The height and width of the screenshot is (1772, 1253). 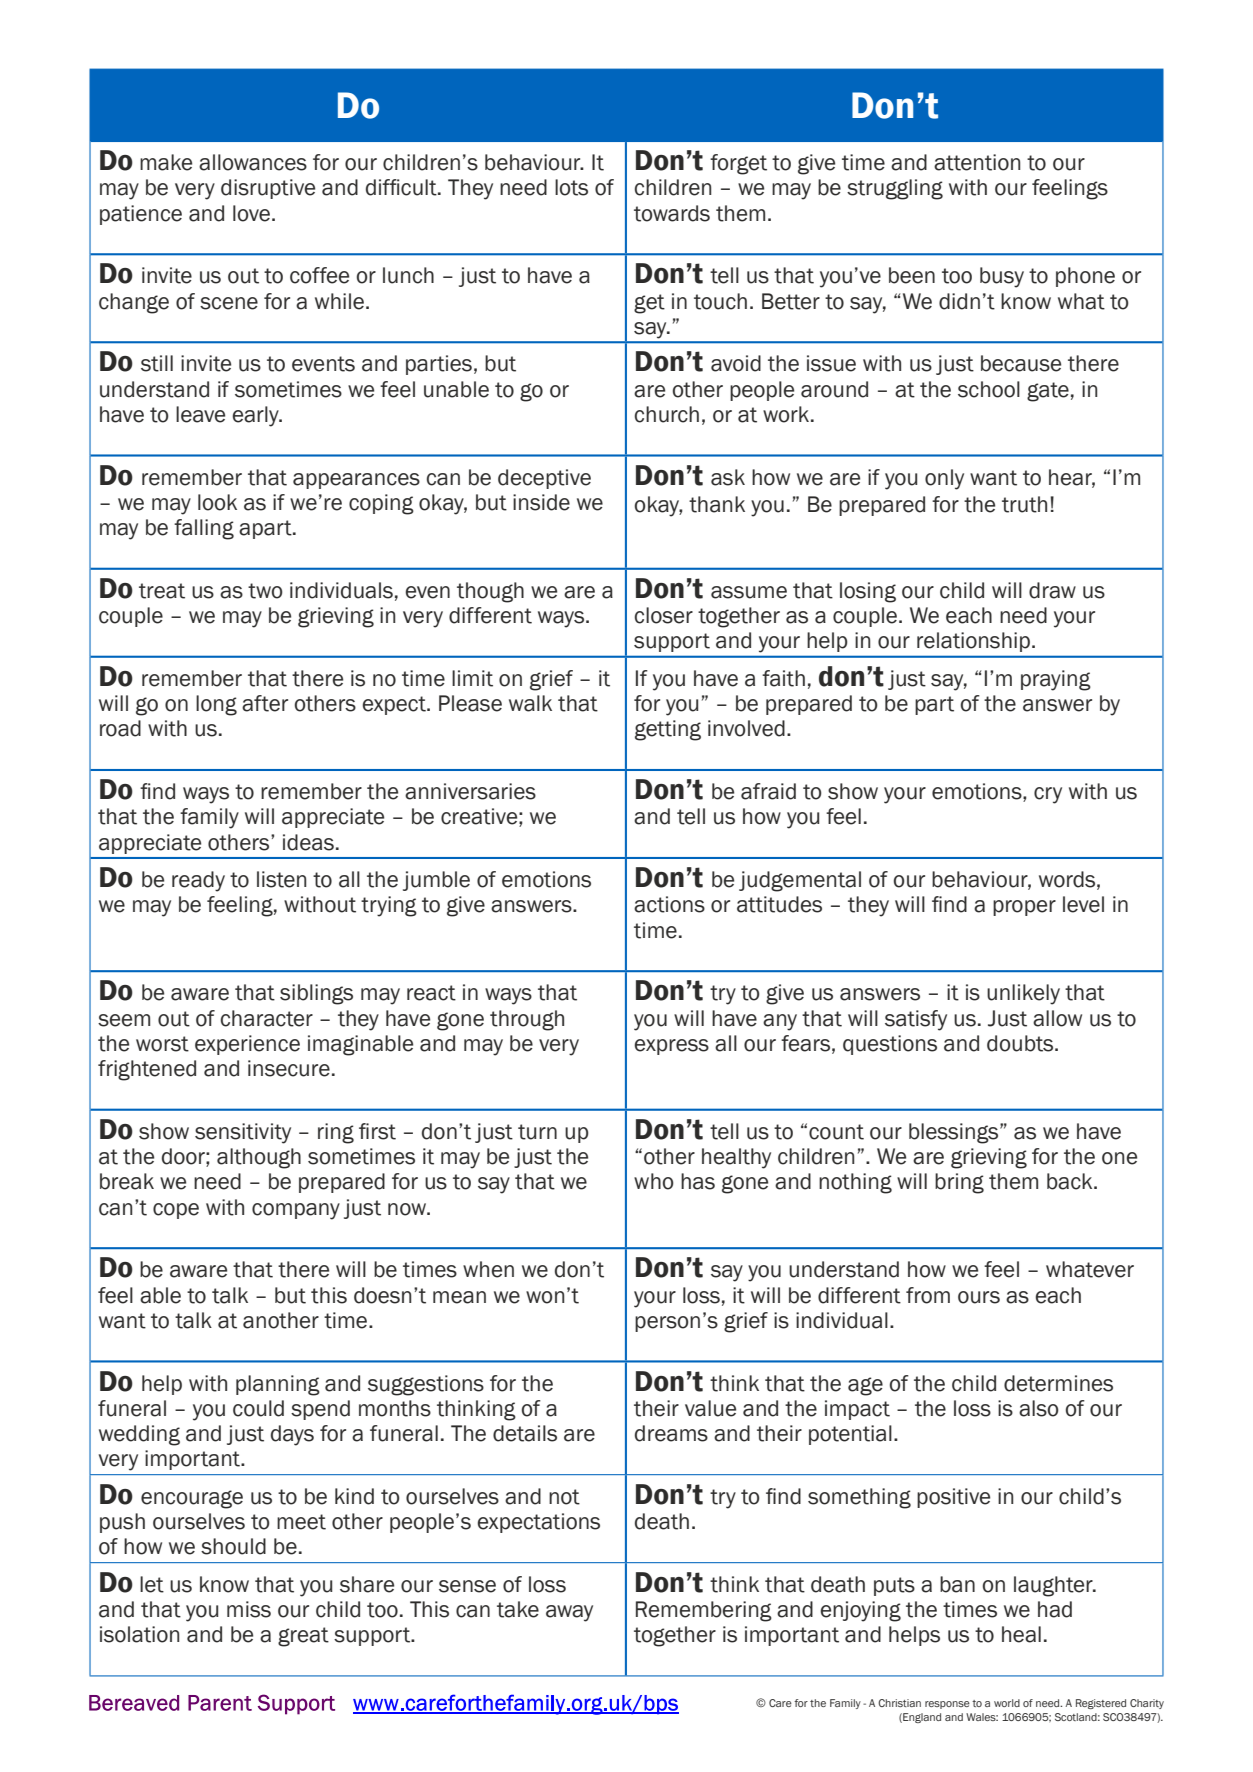 I want to click on from, so click(x=928, y=1295).
